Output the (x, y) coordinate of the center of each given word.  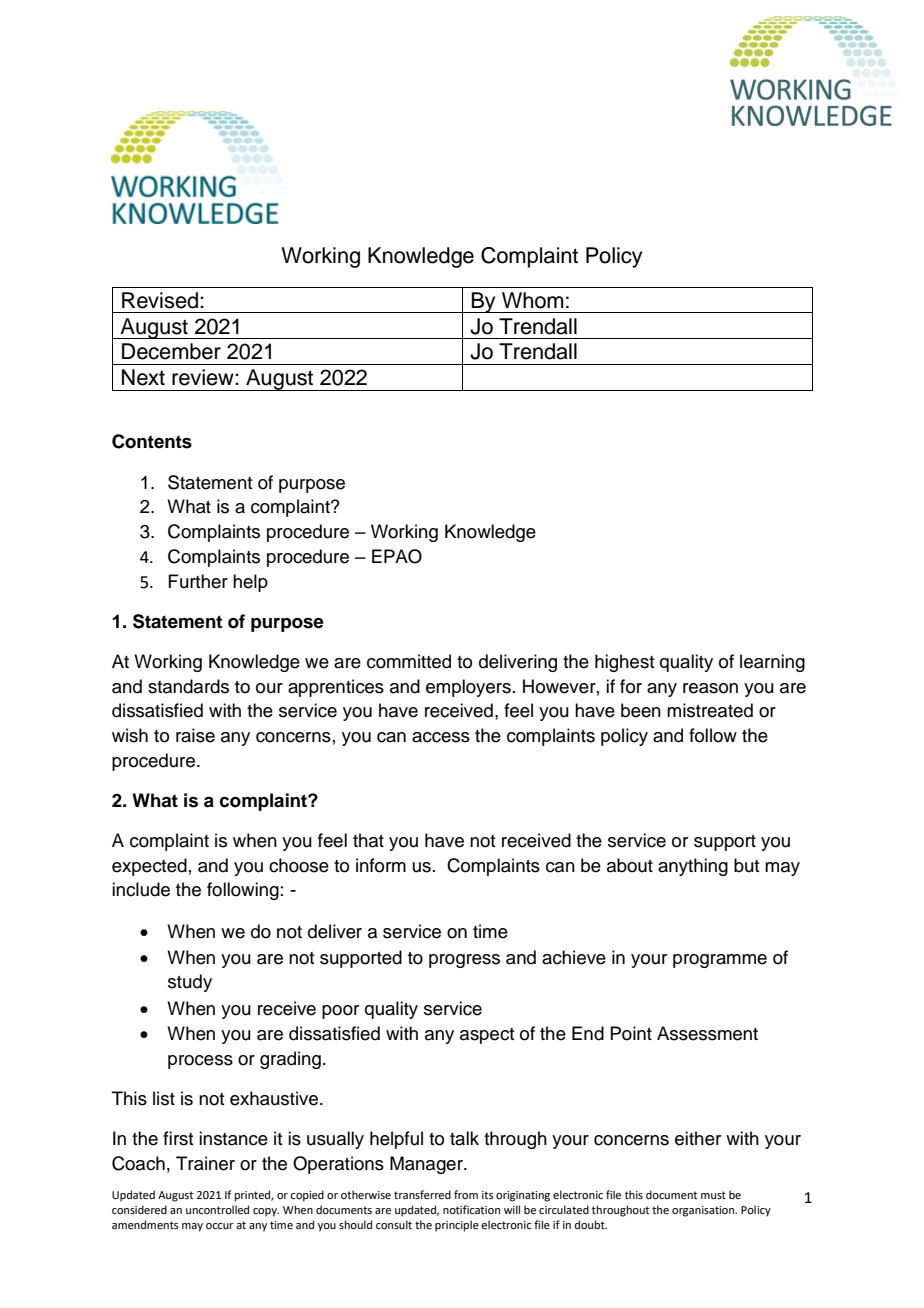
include (141, 889)
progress (464, 961)
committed (409, 661)
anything (693, 867)
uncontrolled (217, 1209)
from (466, 1194)
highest (624, 663)
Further (198, 581)
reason (710, 688)
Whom (533, 300)
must (713, 1195)
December (171, 351)
